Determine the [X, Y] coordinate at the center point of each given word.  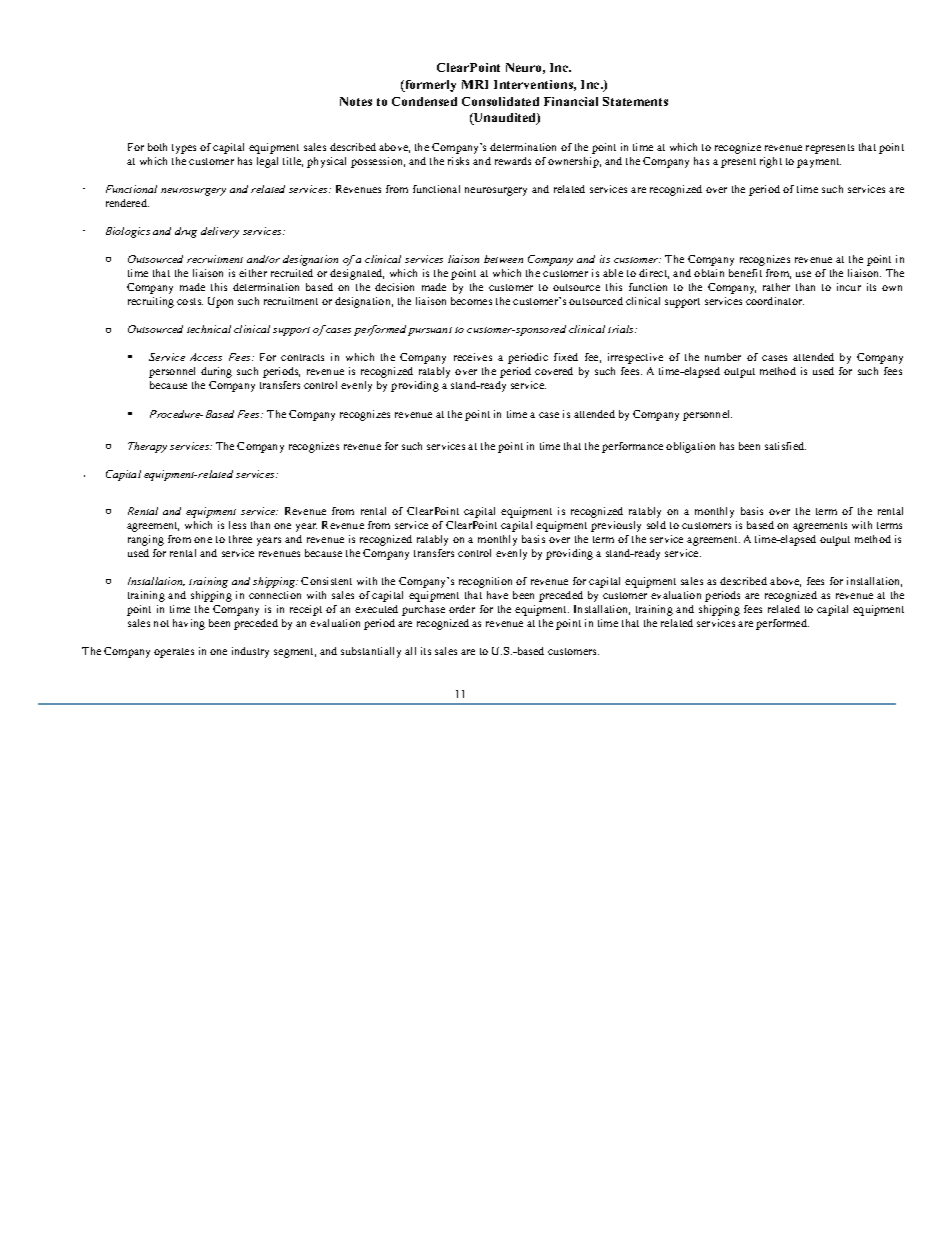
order [462, 609]
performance [632, 447]
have [497, 595]
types [184, 149]
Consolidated [500, 101]
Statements [635, 101]
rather [776, 287]
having [189, 624]
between [503, 259]
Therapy [147, 447]
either [253, 273]
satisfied [785, 446]
